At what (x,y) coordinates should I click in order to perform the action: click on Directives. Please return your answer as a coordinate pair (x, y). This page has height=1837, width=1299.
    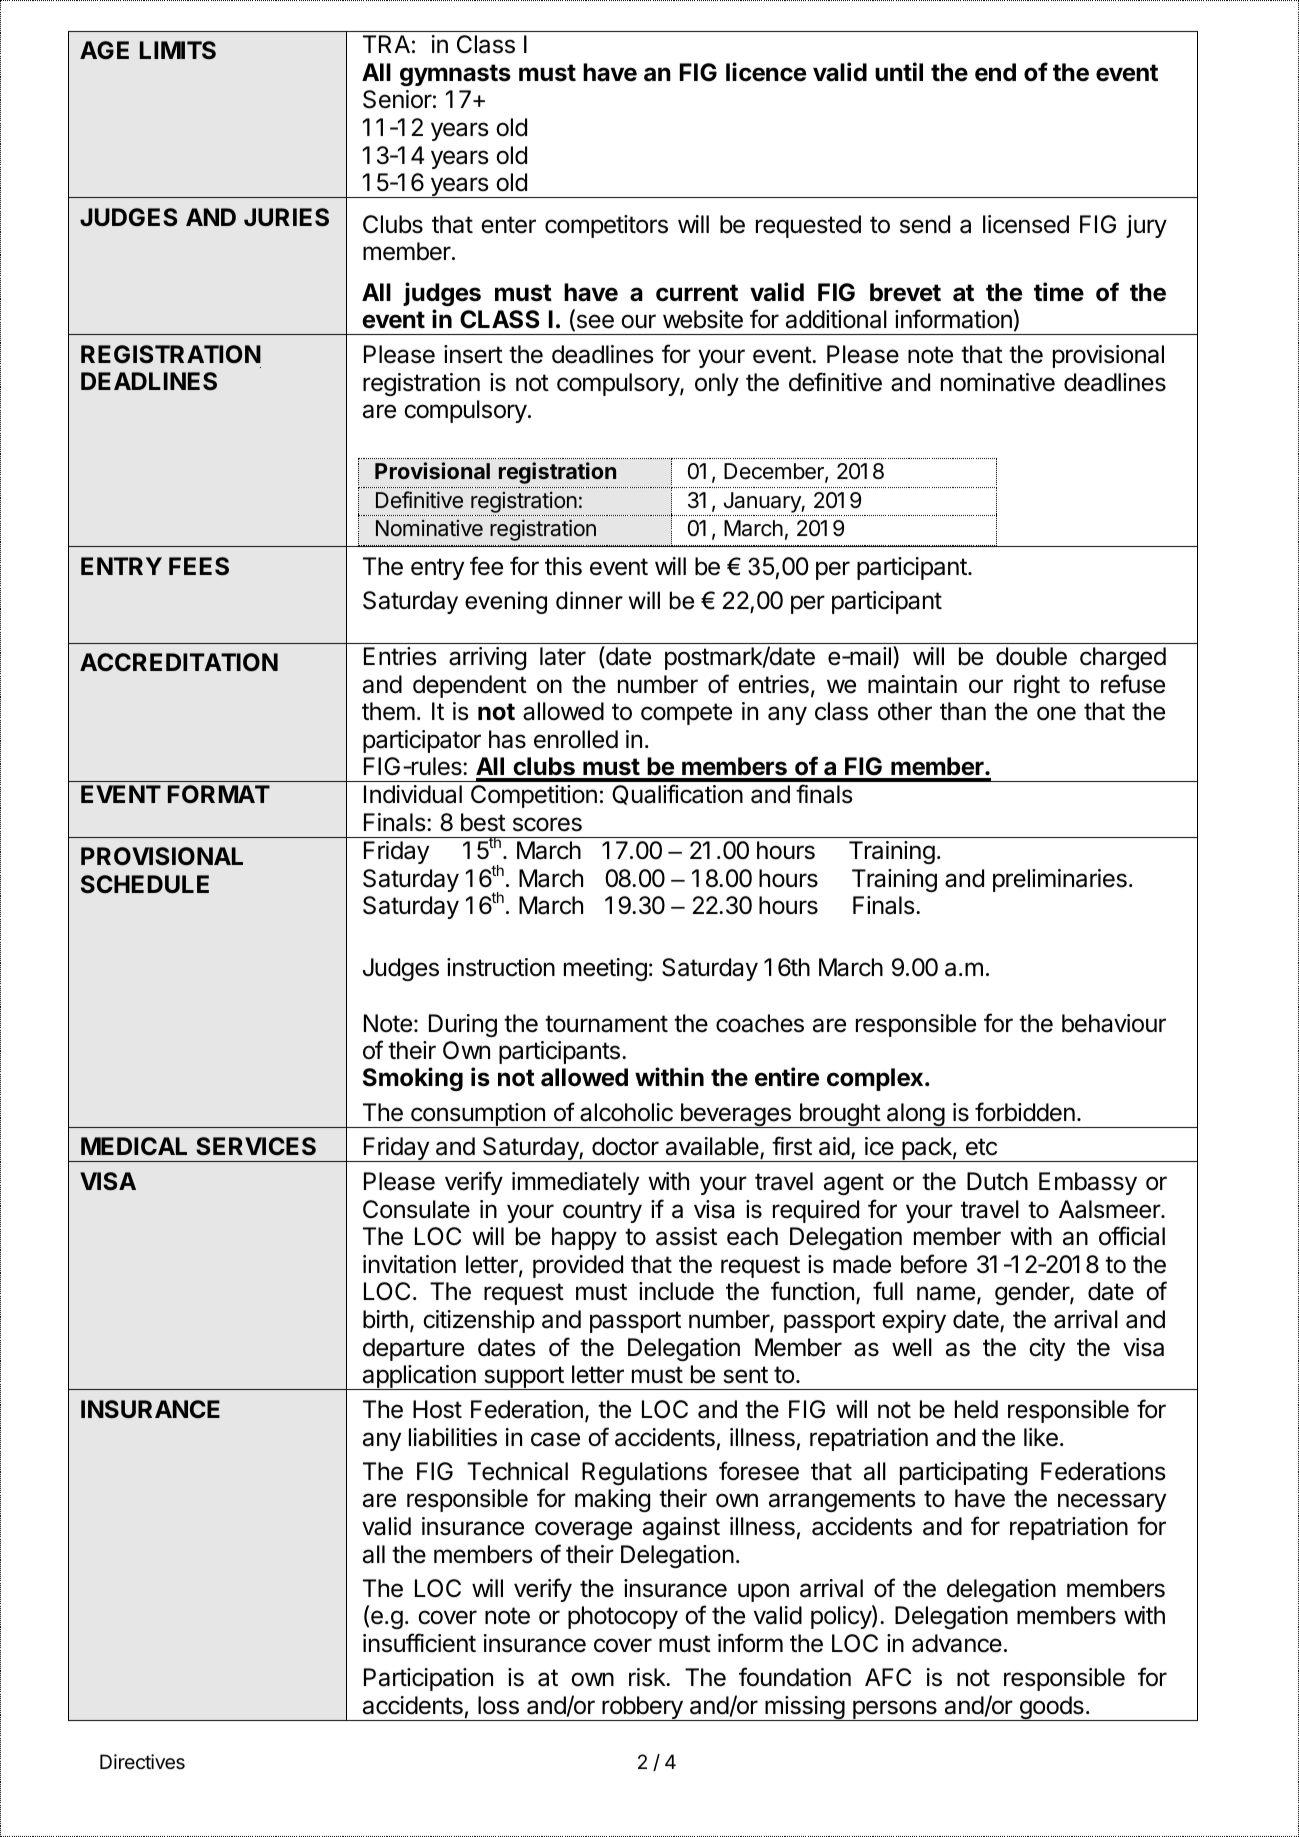
    Looking at the image, I should click on (142, 1762).
